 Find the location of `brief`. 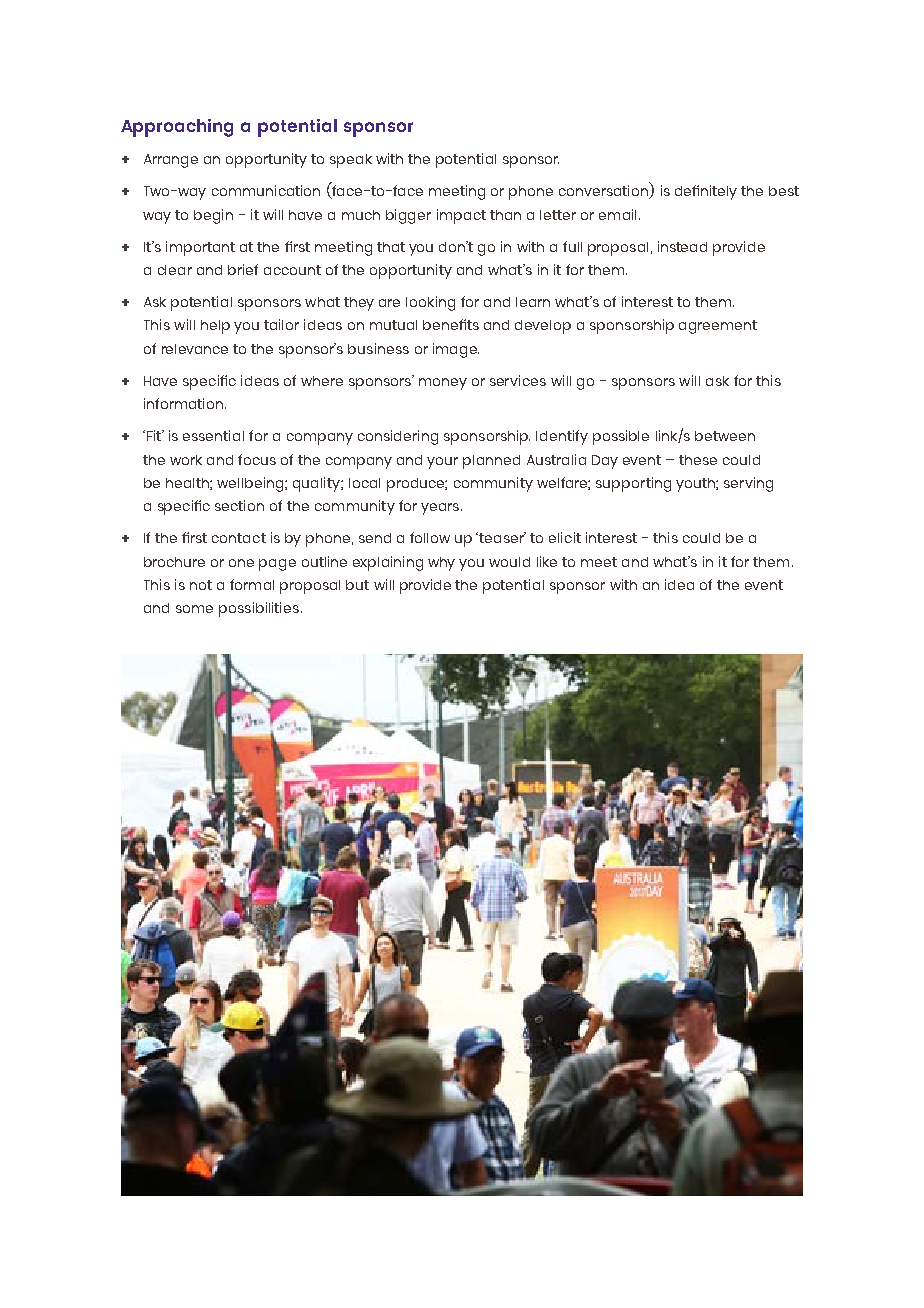

brief is located at coordinates (243, 269).
